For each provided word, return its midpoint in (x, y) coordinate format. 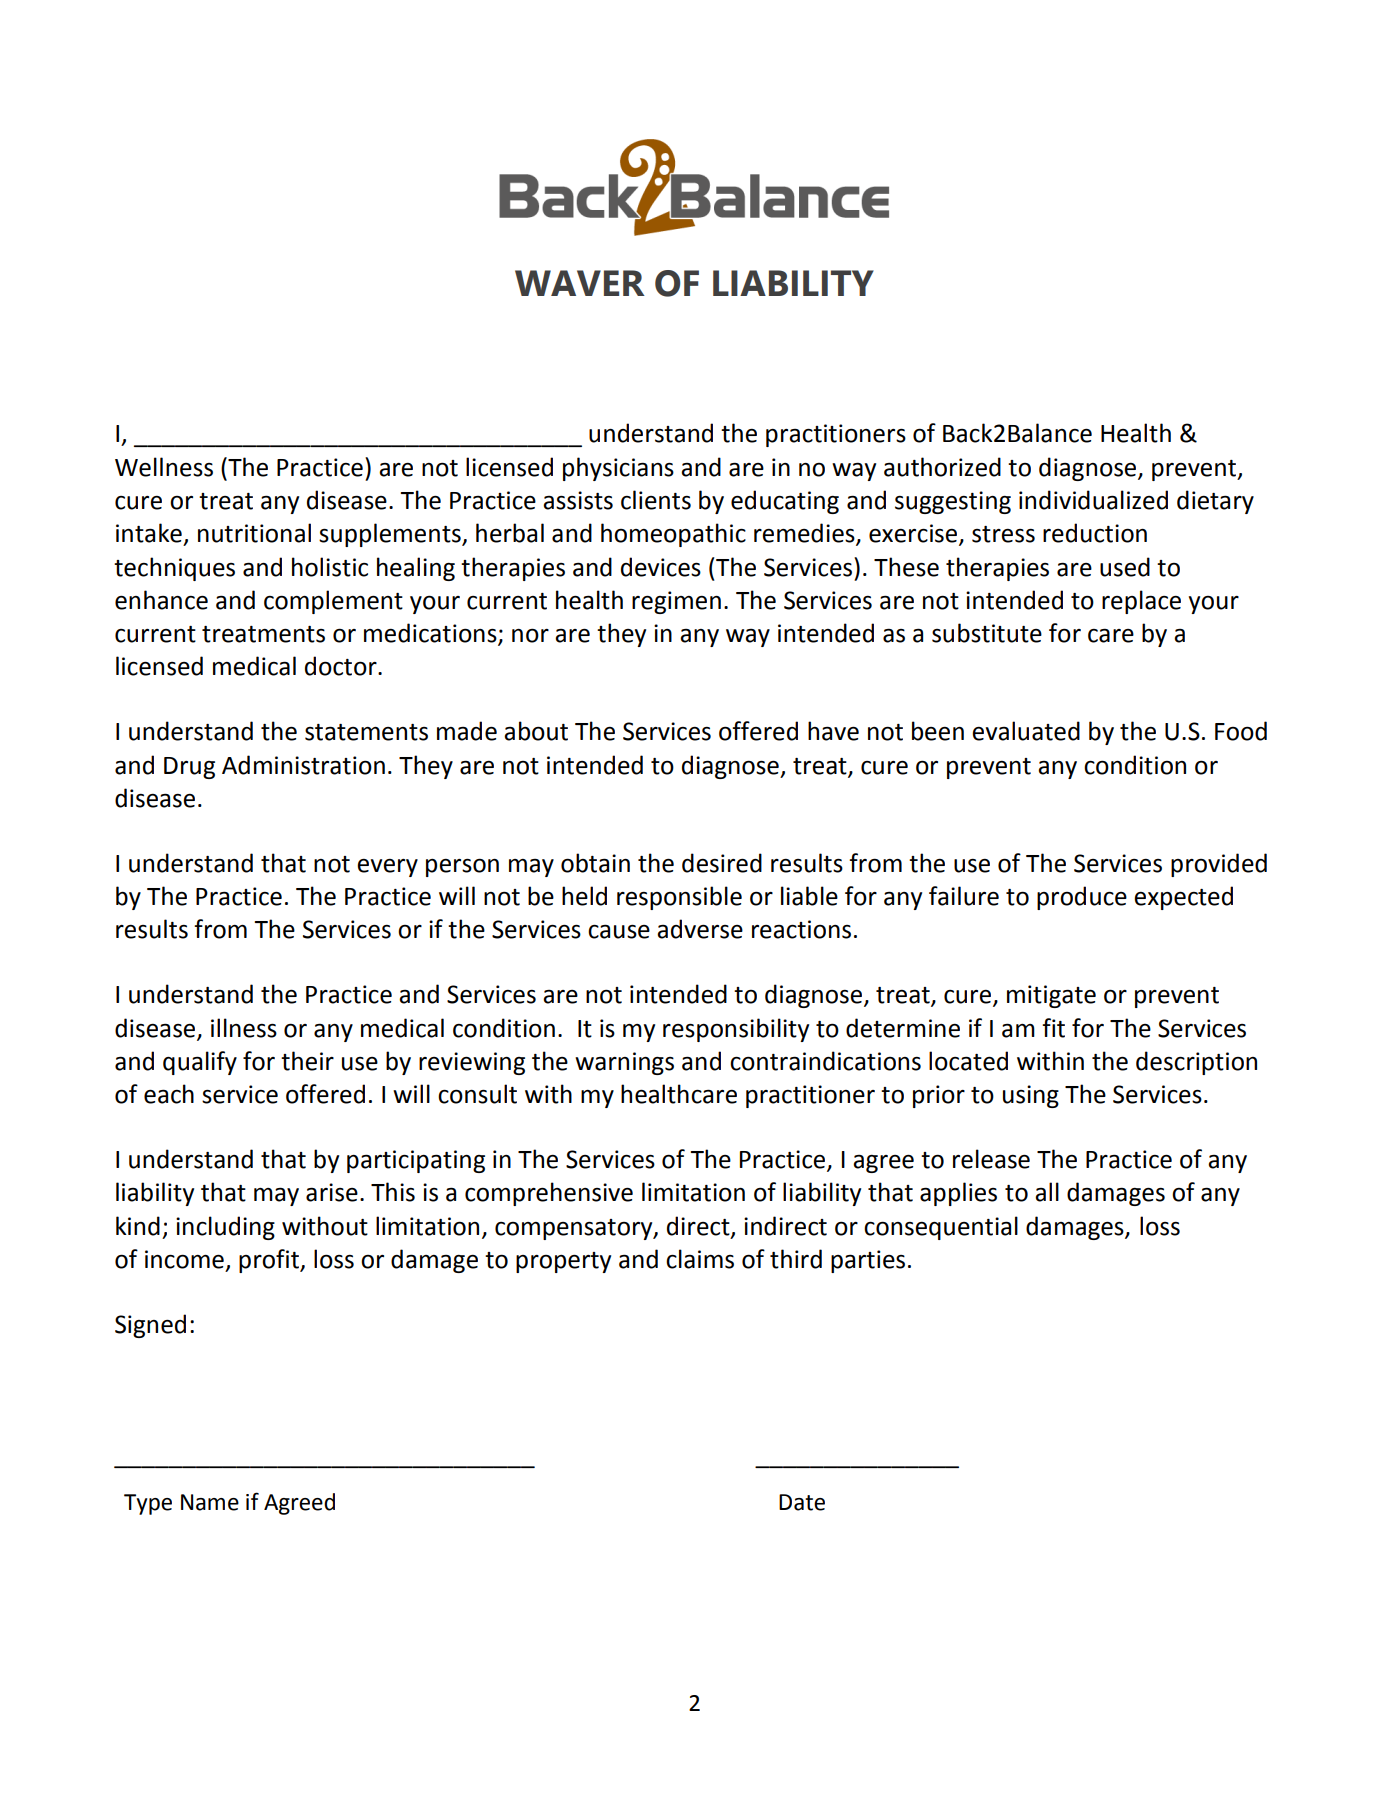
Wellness (164, 467)
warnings (624, 1063)
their (307, 1061)
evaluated (1026, 731)
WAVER (580, 283)
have (833, 731)
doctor (342, 666)
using (1031, 1096)
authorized (942, 467)
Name (210, 1502)
